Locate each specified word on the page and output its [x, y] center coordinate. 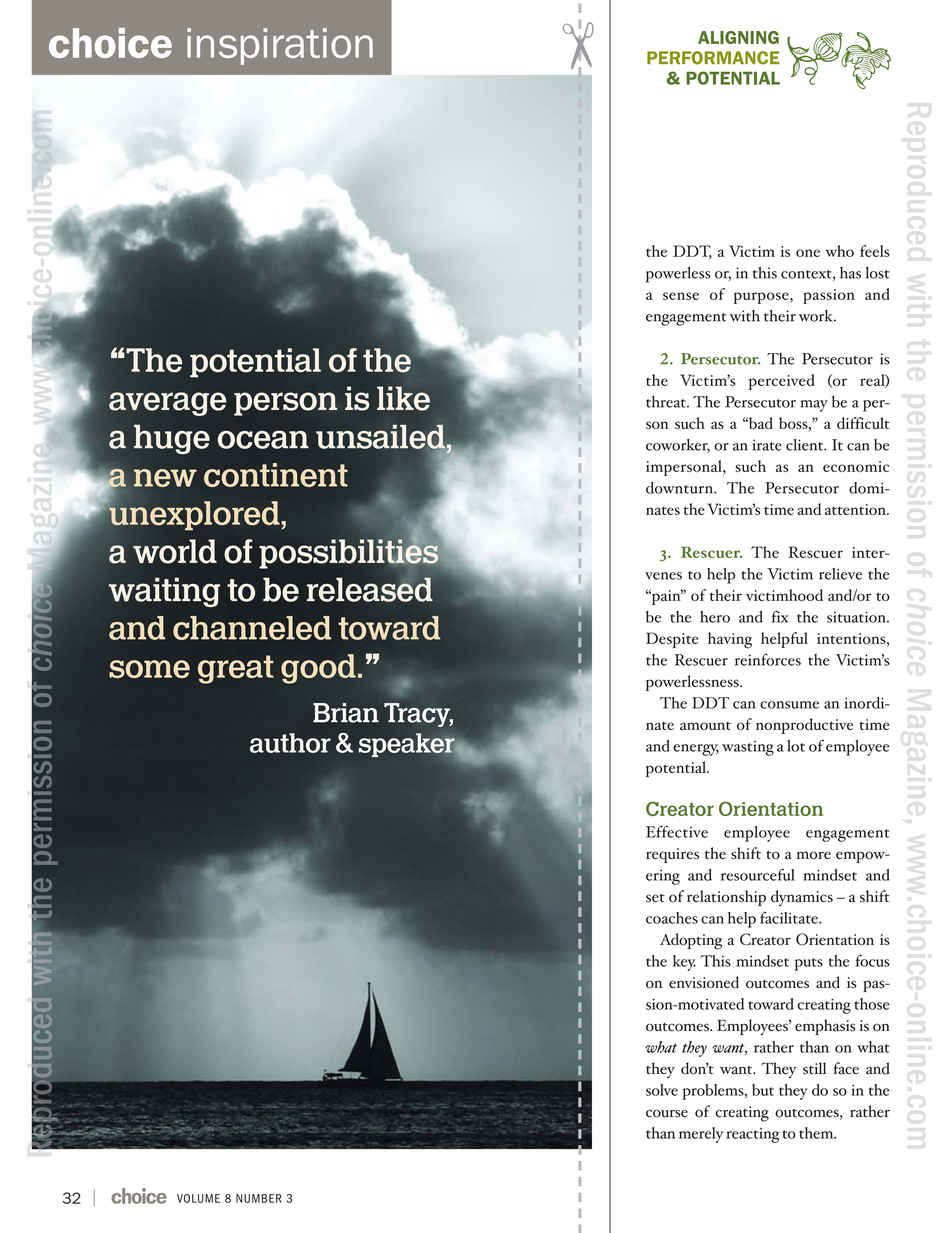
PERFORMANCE [713, 58]
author [290, 743]
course [667, 1113]
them [817, 1133]
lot [796, 746]
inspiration [280, 46]
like [403, 398]
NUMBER [259, 1198]
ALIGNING [738, 37]
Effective [677, 832]
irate [767, 445]
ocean [263, 439]
